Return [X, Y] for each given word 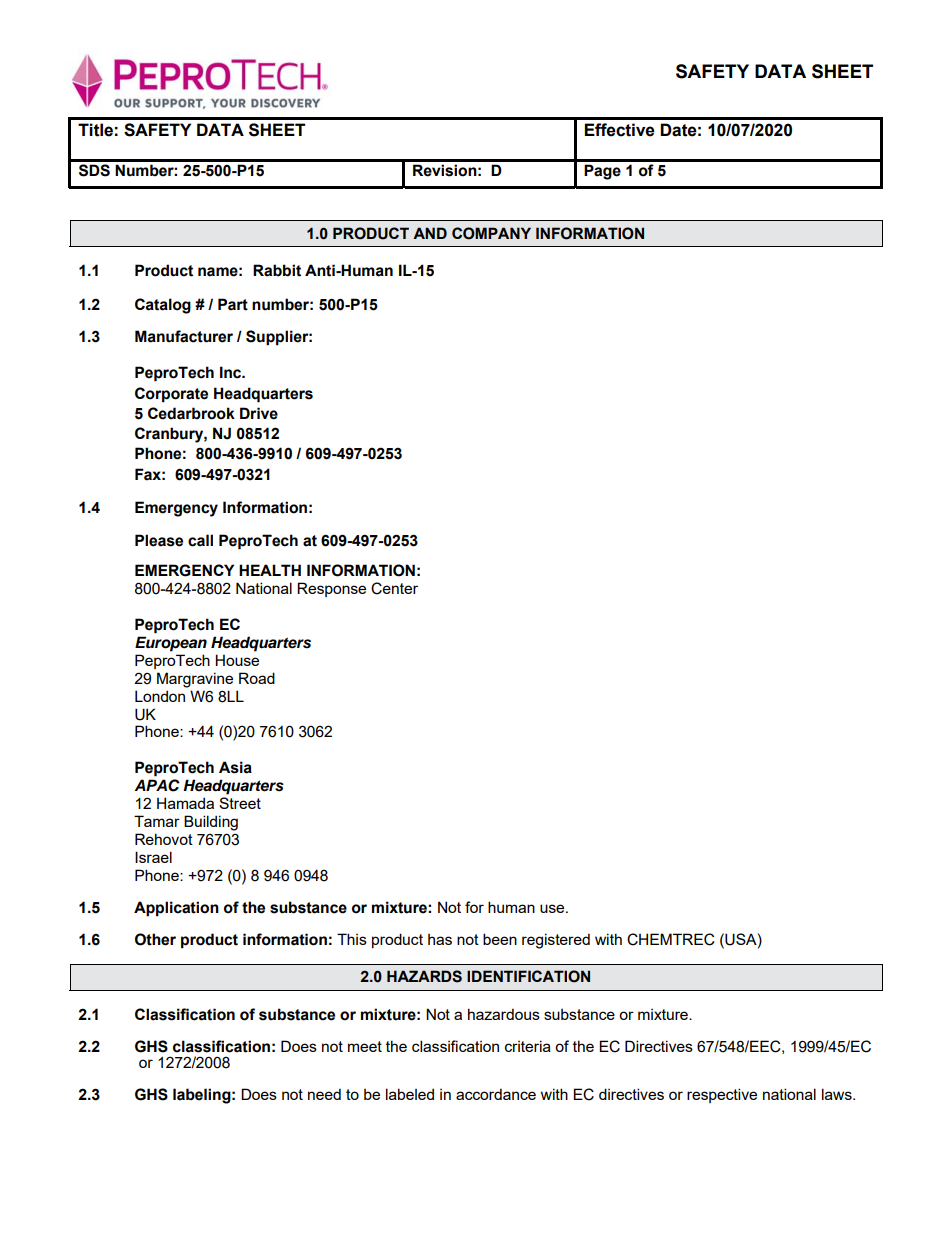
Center [394, 588]
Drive [259, 413]
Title [95, 130]
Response [331, 589]
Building [211, 823]
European [171, 644]
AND [430, 233]
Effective [619, 130]
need [324, 1094]
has [440, 939]
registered [556, 941]
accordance [496, 1094]
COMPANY [491, 233]
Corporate [171, 395]
